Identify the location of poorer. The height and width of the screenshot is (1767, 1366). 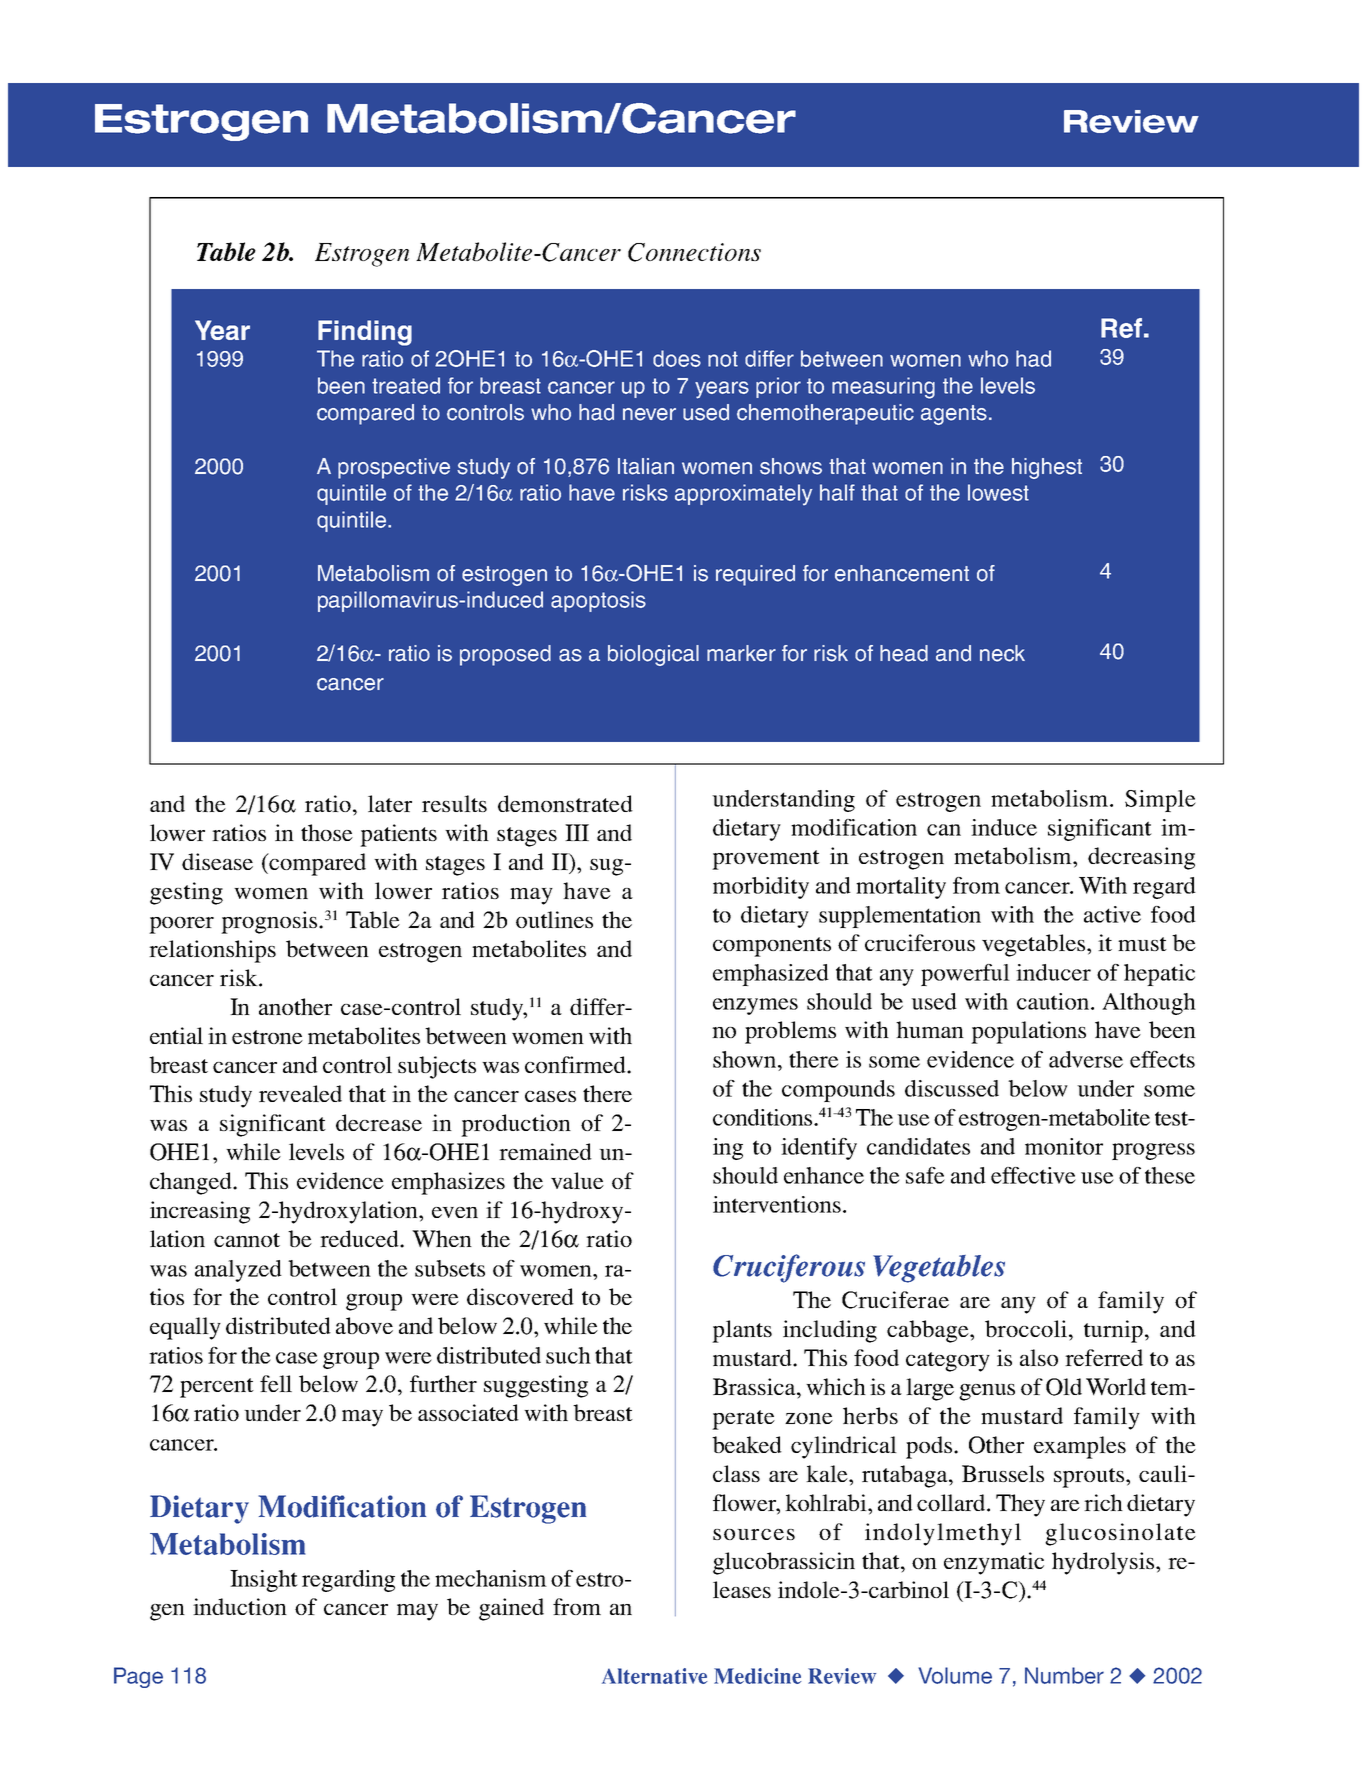
(181, 925).
